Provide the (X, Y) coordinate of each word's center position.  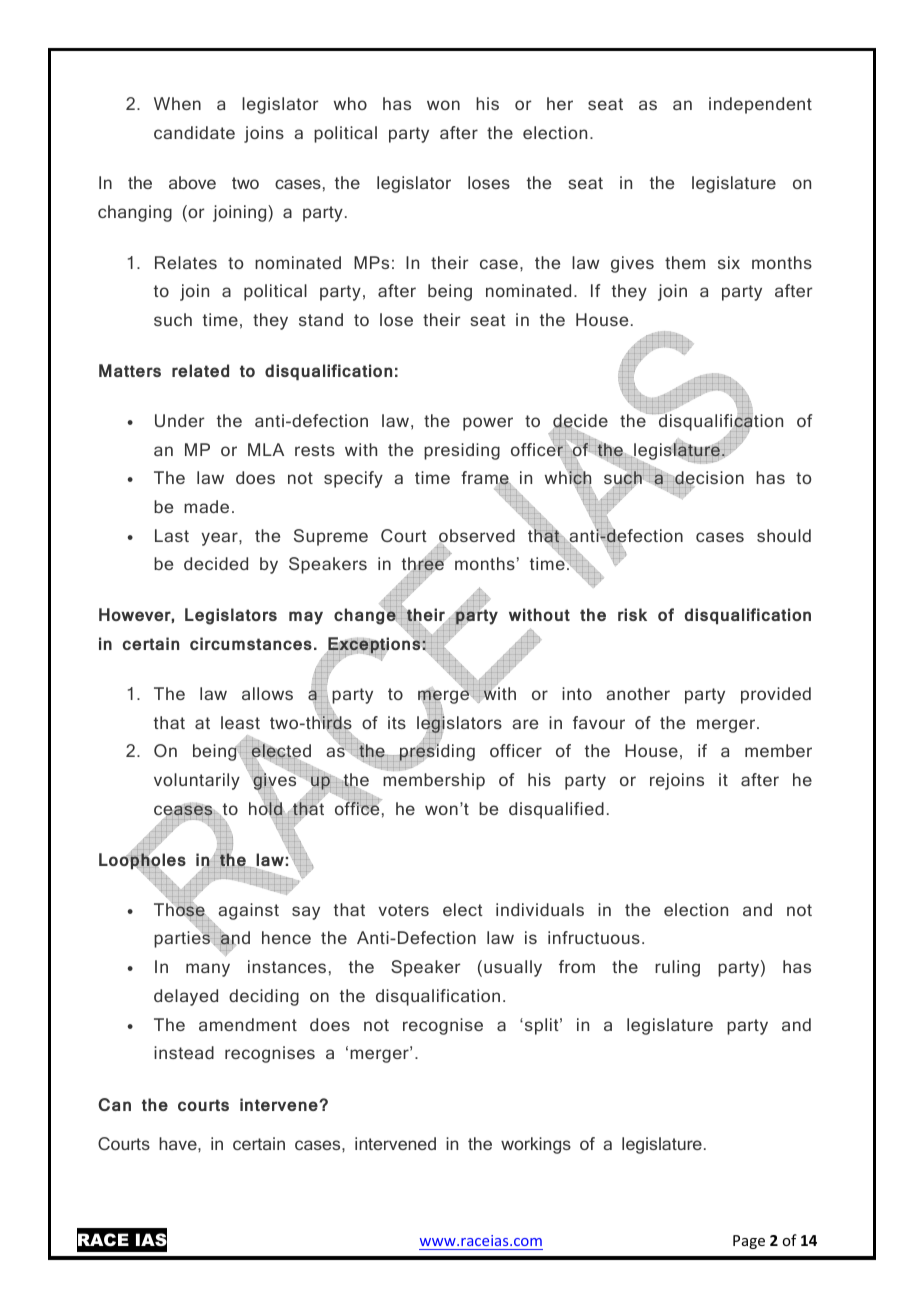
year (220, 539)
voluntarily (197, 781)
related (200, 370)
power (488, 424)
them (685, 262)
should (784, 535)
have (179, 1143)
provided (776, 695)
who (350, 103)
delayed (186, 997)
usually (513, 968)
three (424, 565)
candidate (194, 132)
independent (760, 105)
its (397, 722)
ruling (677, 968)
